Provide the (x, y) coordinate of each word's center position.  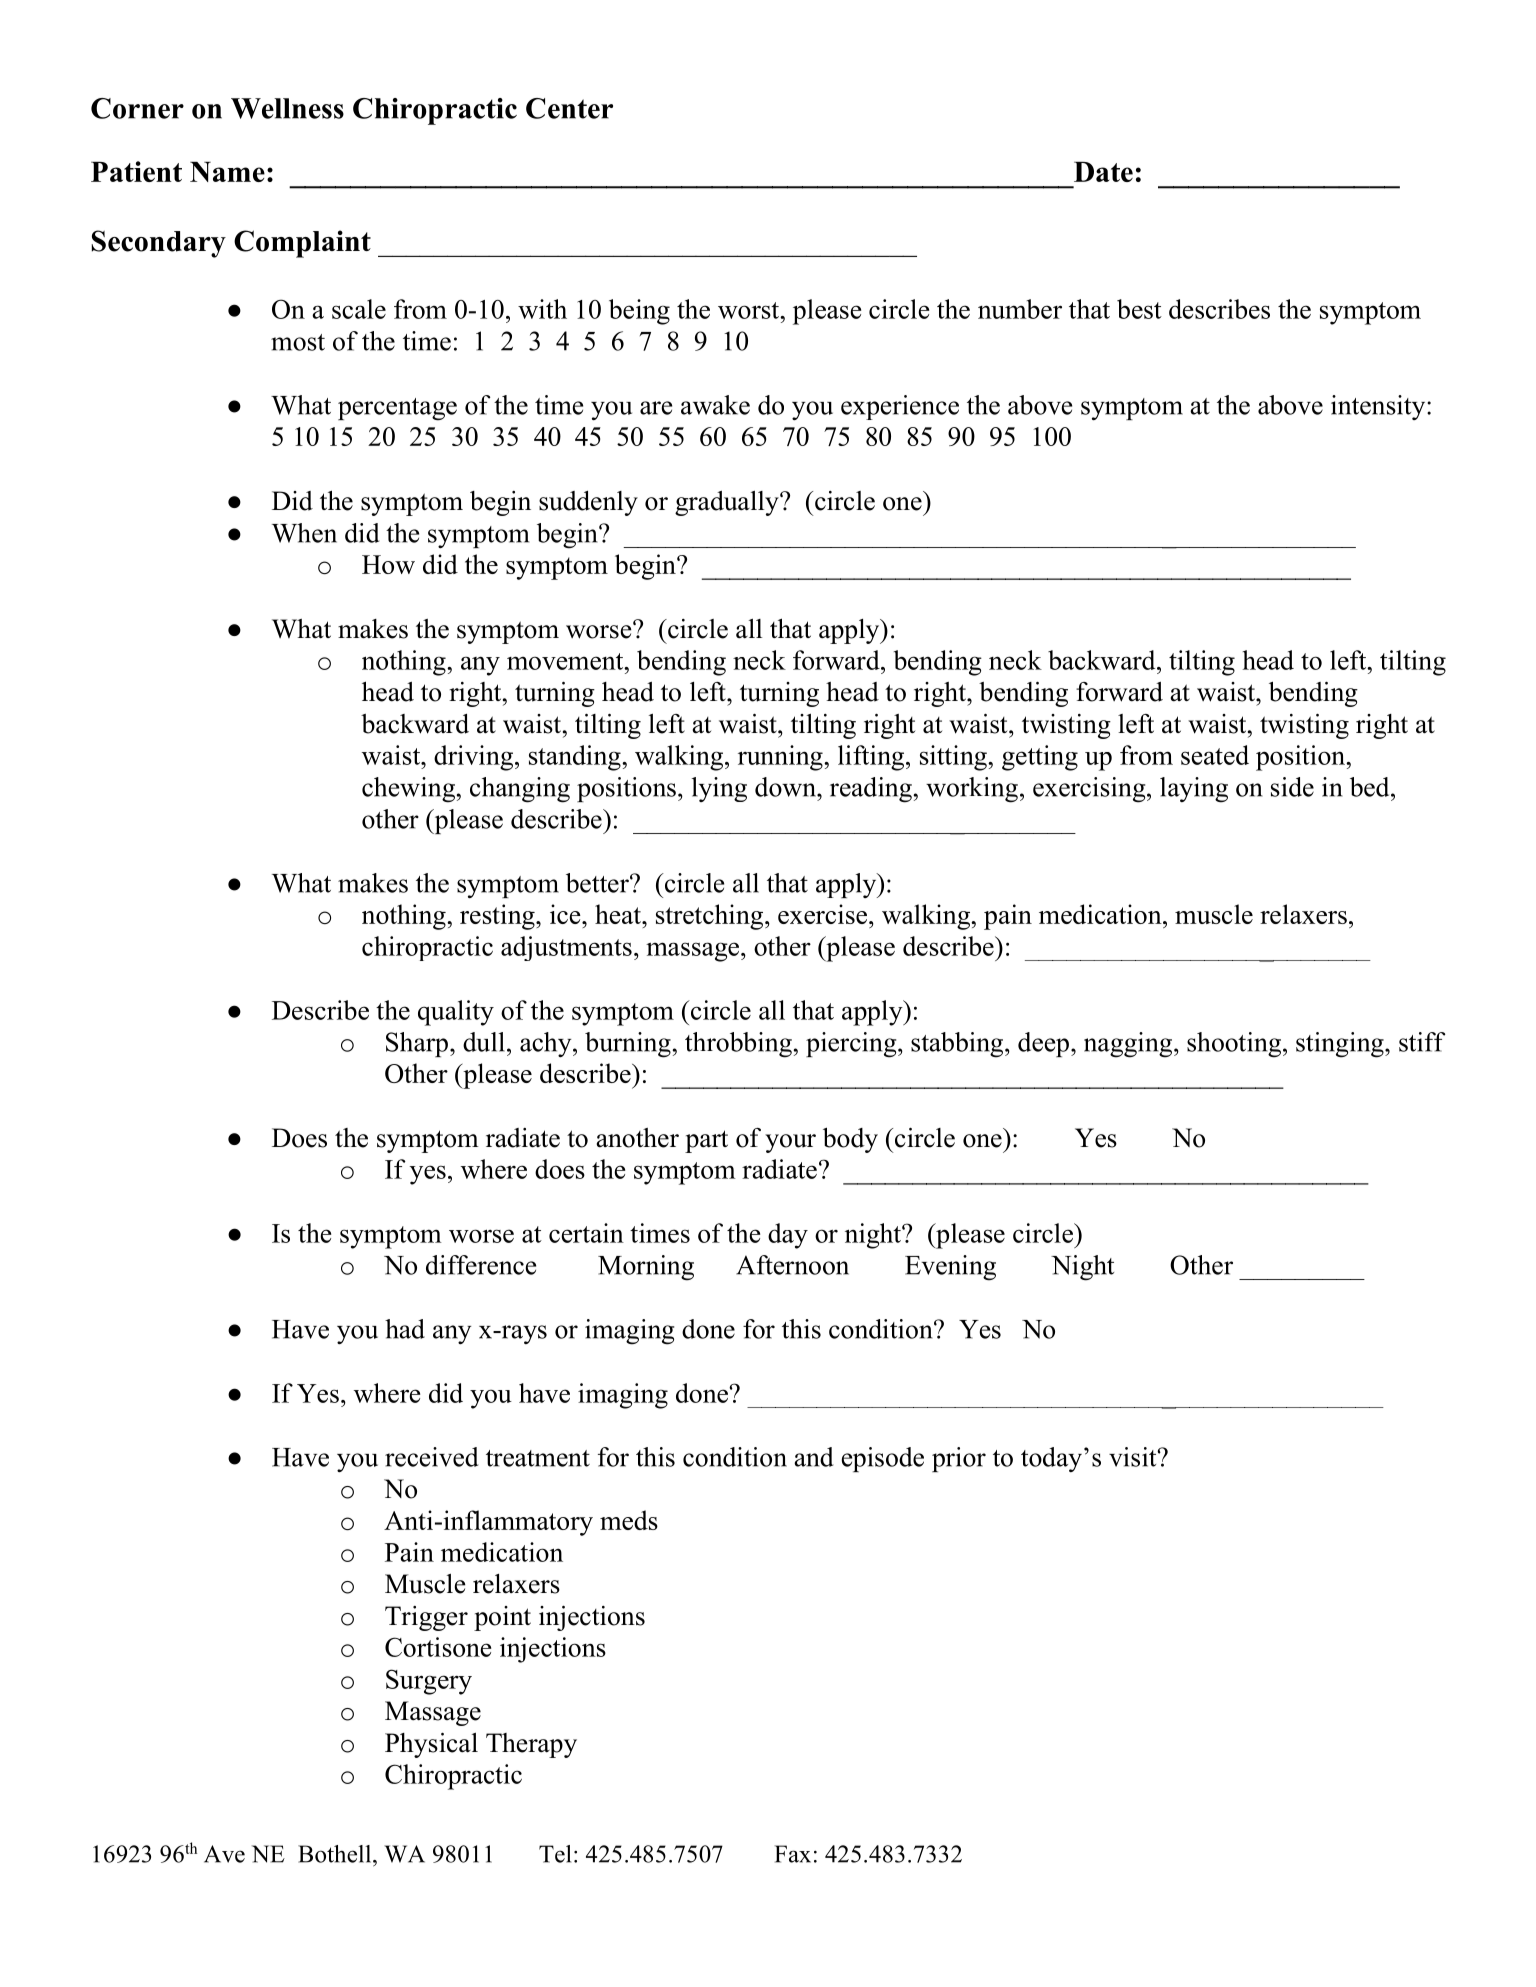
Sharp (417, 1044)
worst (750, 310)
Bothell (336, 1854)
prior (959, 1459)
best (1139, 309)
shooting (1235, 1045)
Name (227, 172)
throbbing (739, 1045)
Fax (793, 1854)
